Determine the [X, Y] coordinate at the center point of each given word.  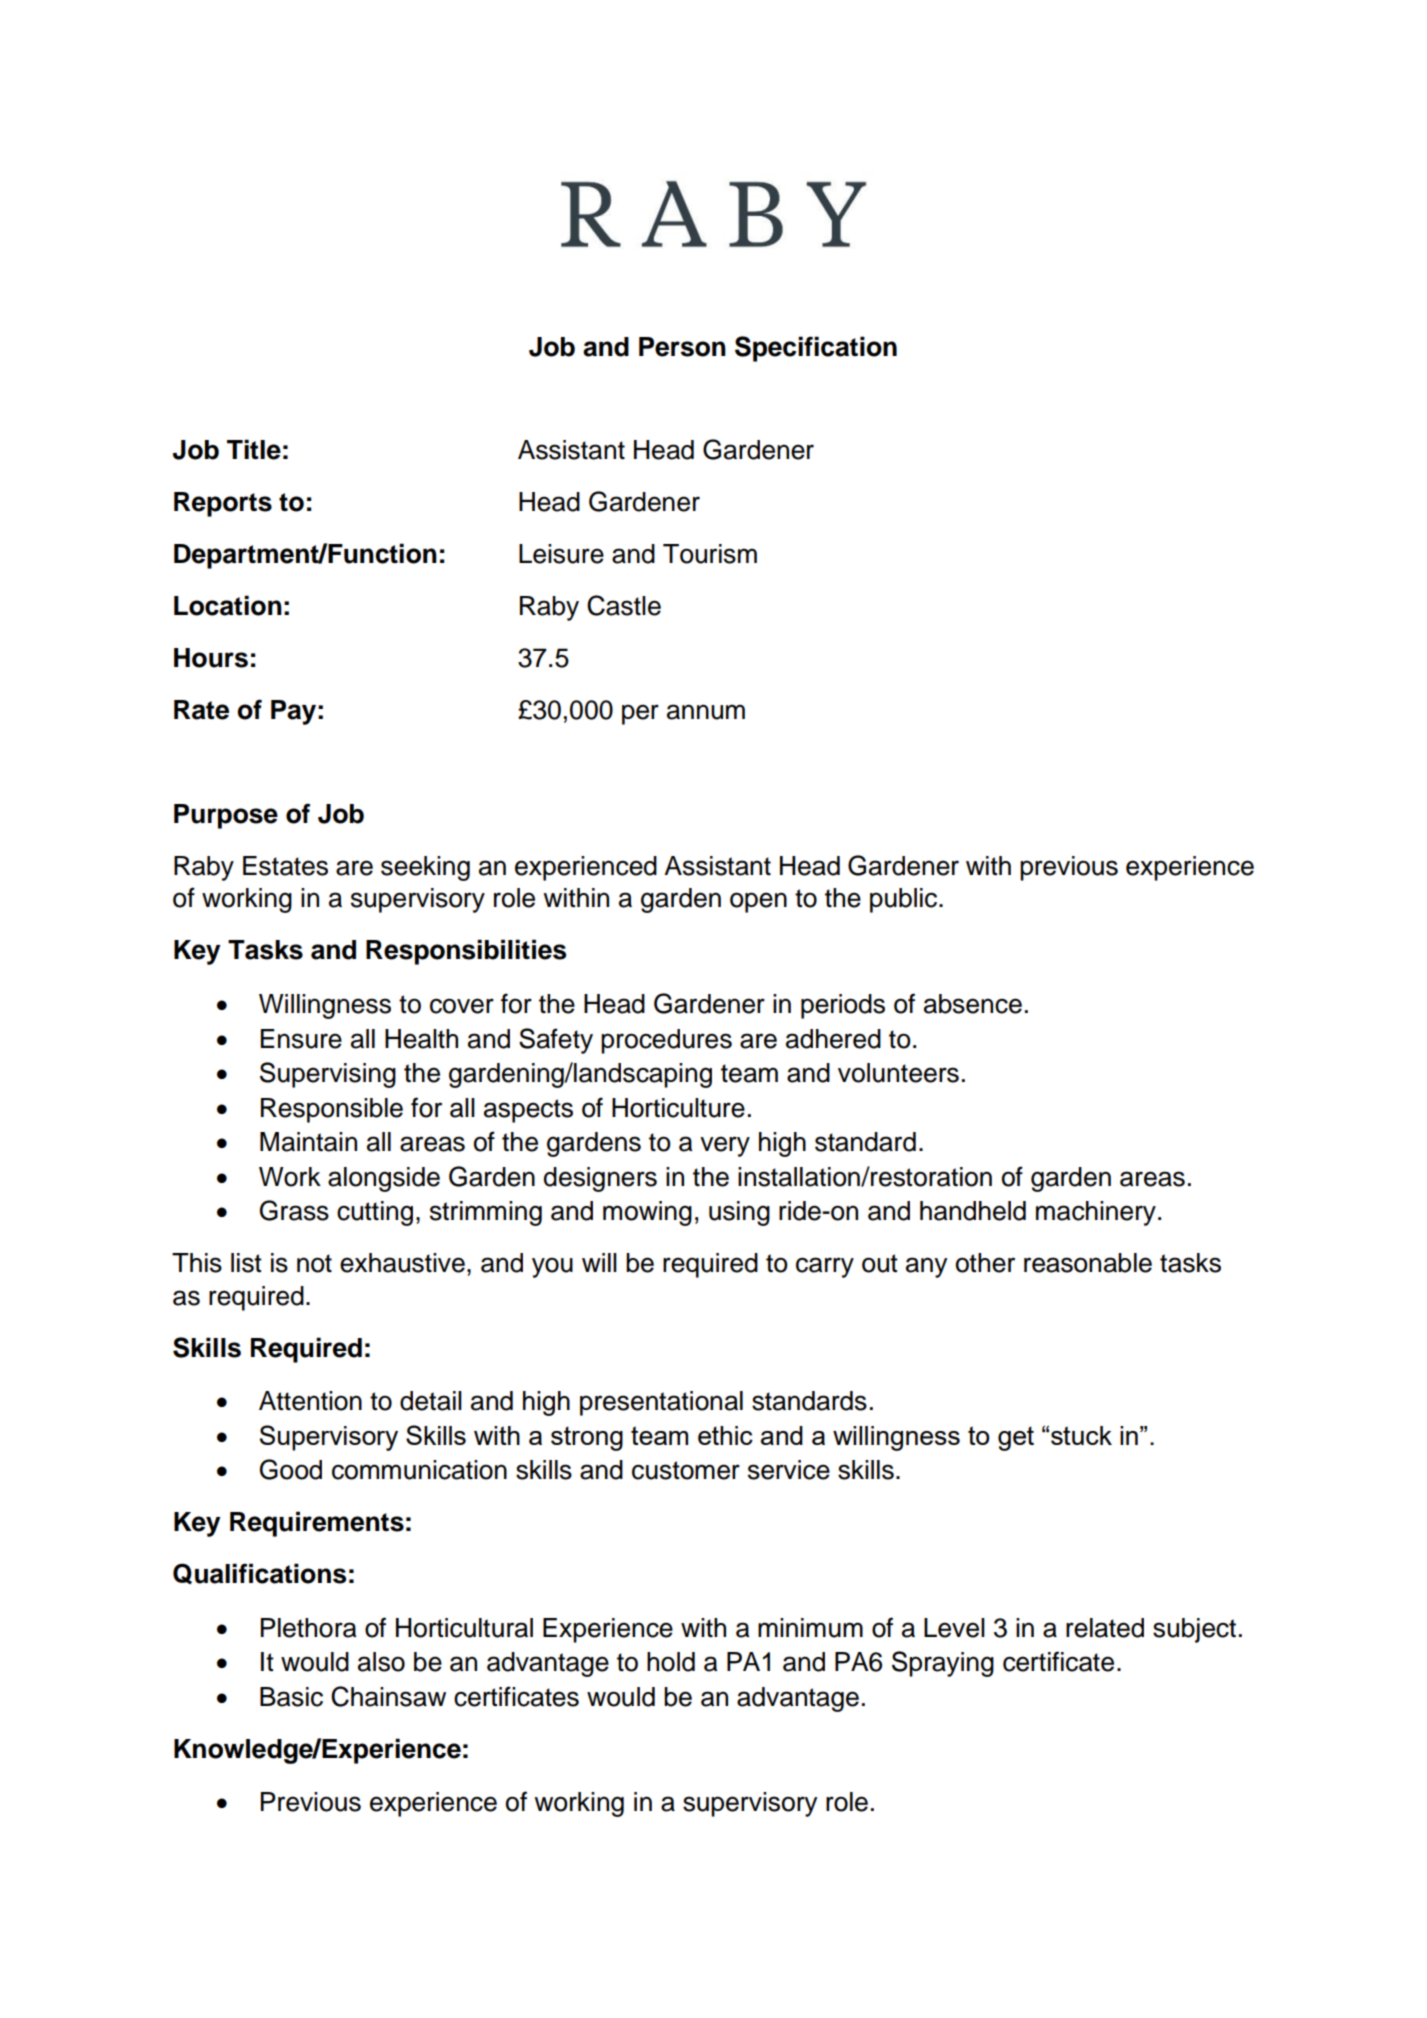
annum [706, 712]
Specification [816, 349]
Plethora [308, 1628]
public [905, 900]
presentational [661, 1403]
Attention [310, 1401]
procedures [666, 1041]
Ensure [301, 1039]
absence [973, 1004]
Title [254, 449]
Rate [201, 710]
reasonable [1088, 1263]
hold [671, 1662]
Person [682, 347]
